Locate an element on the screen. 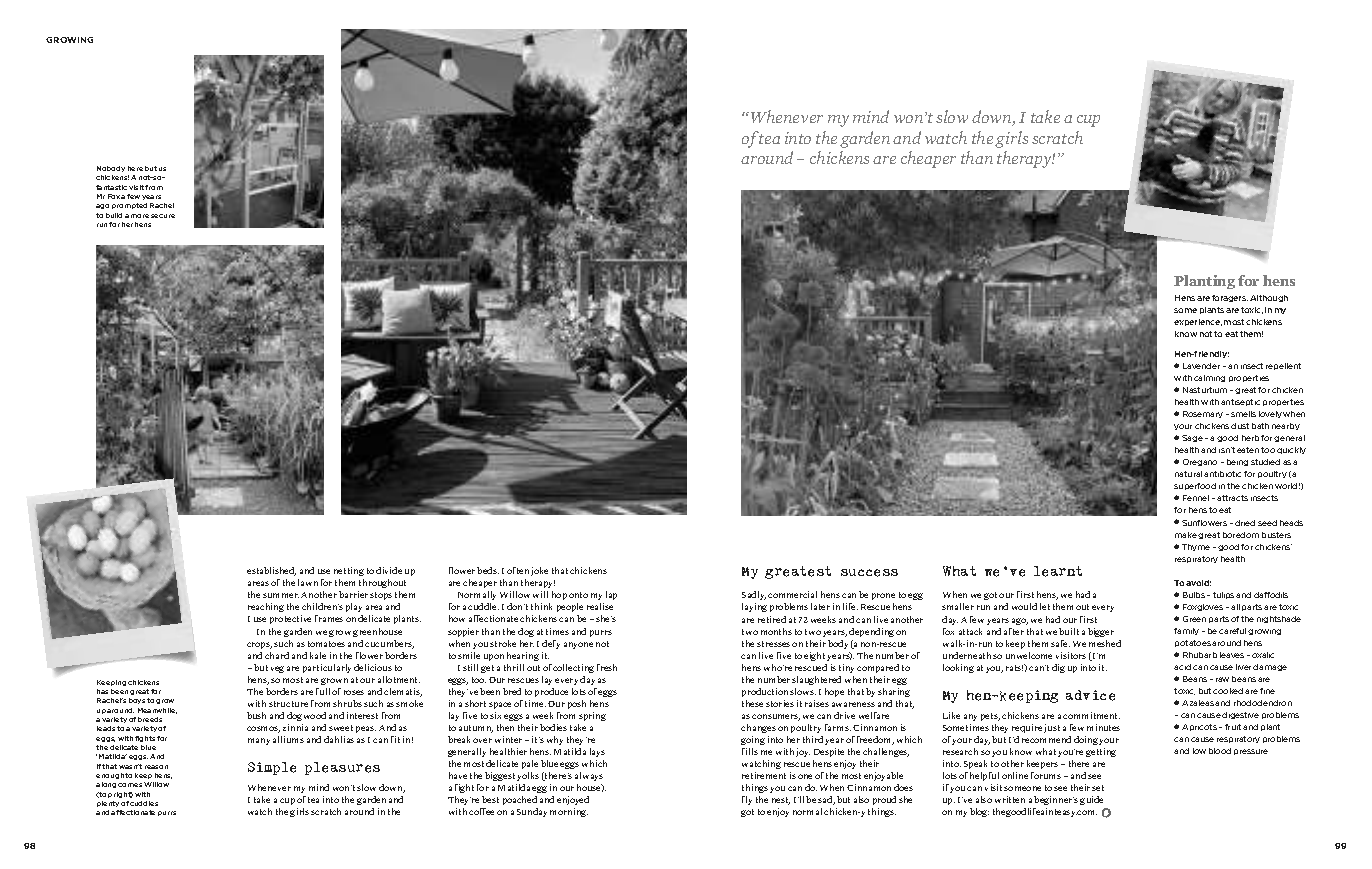  Simple is located at coordinates (272, 768).
